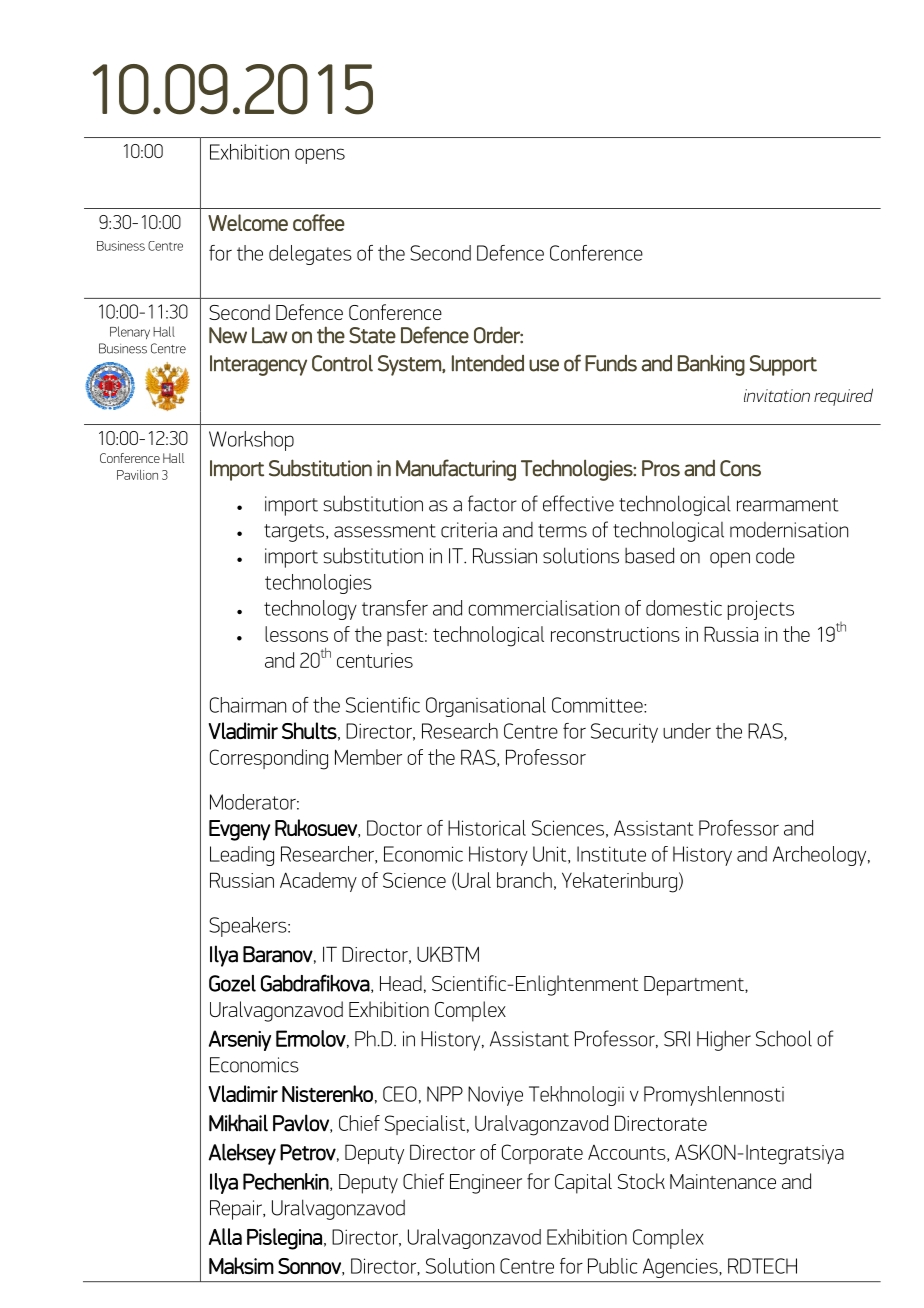 This document has height=1308, width=924. Describe the element at coordinates (488, 363) in the document. I see `Intended` at that location.
